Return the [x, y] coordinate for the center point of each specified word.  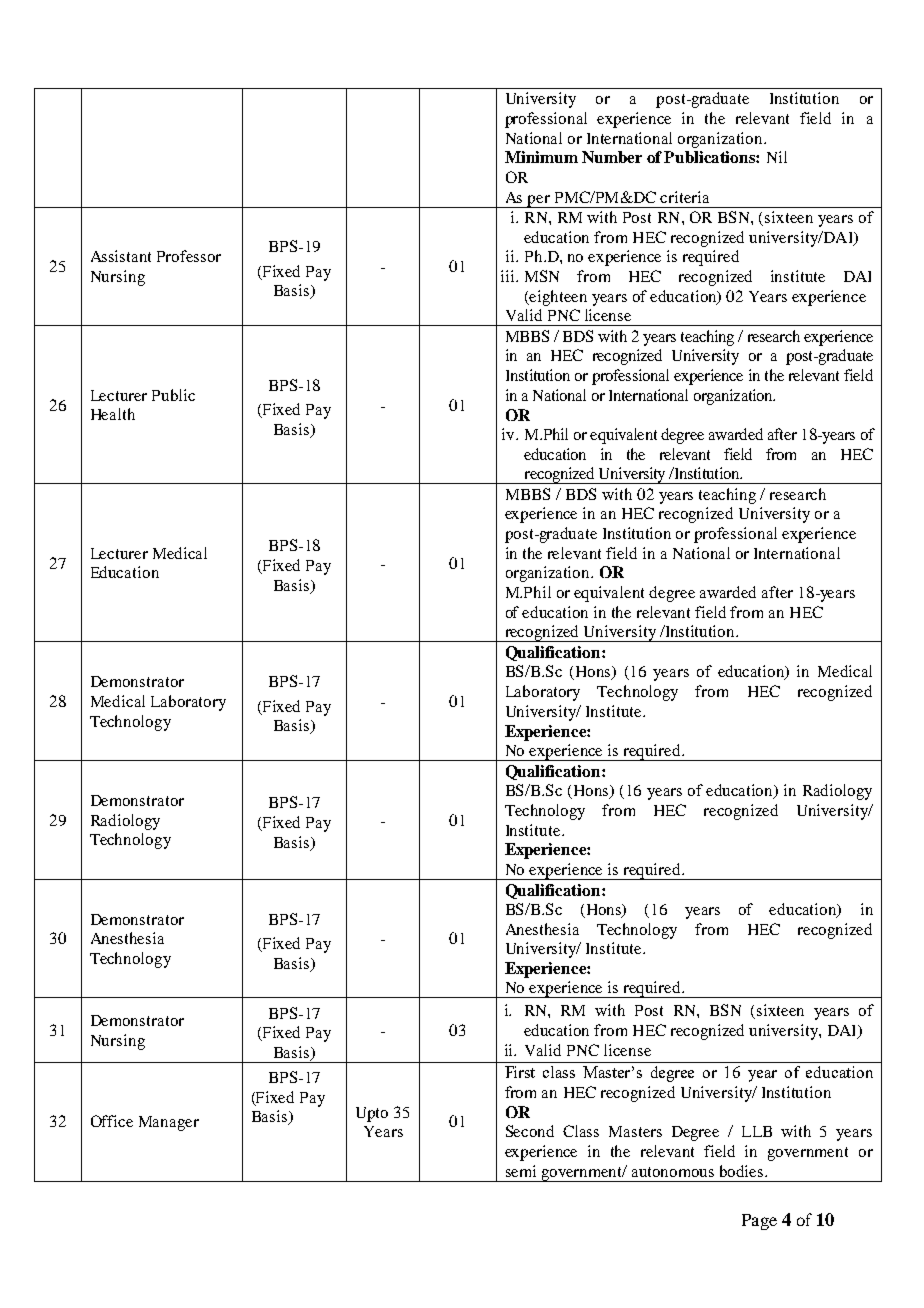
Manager [169, 1123]
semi [521, 1171]
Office [112, 1121]
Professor [189, 256]
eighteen [557, 298]
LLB [757, 1131]
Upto [372, 1114]
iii [509, 276]
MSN [542, 276]
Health [113, 414]
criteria [684, 197]
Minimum [541, 157]
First [520, 1072]
